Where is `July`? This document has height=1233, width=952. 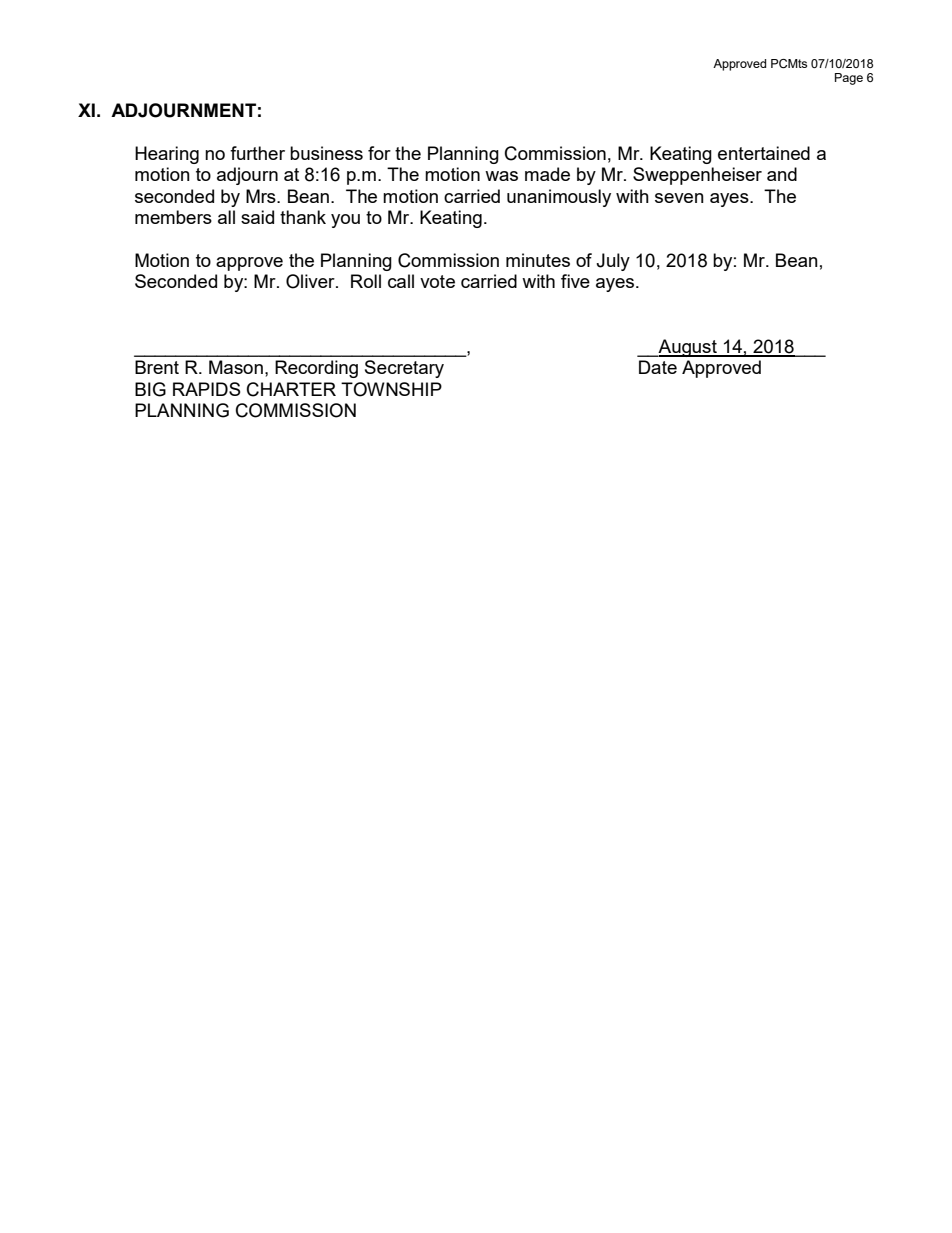 July is located at coordinates (613, 262).
